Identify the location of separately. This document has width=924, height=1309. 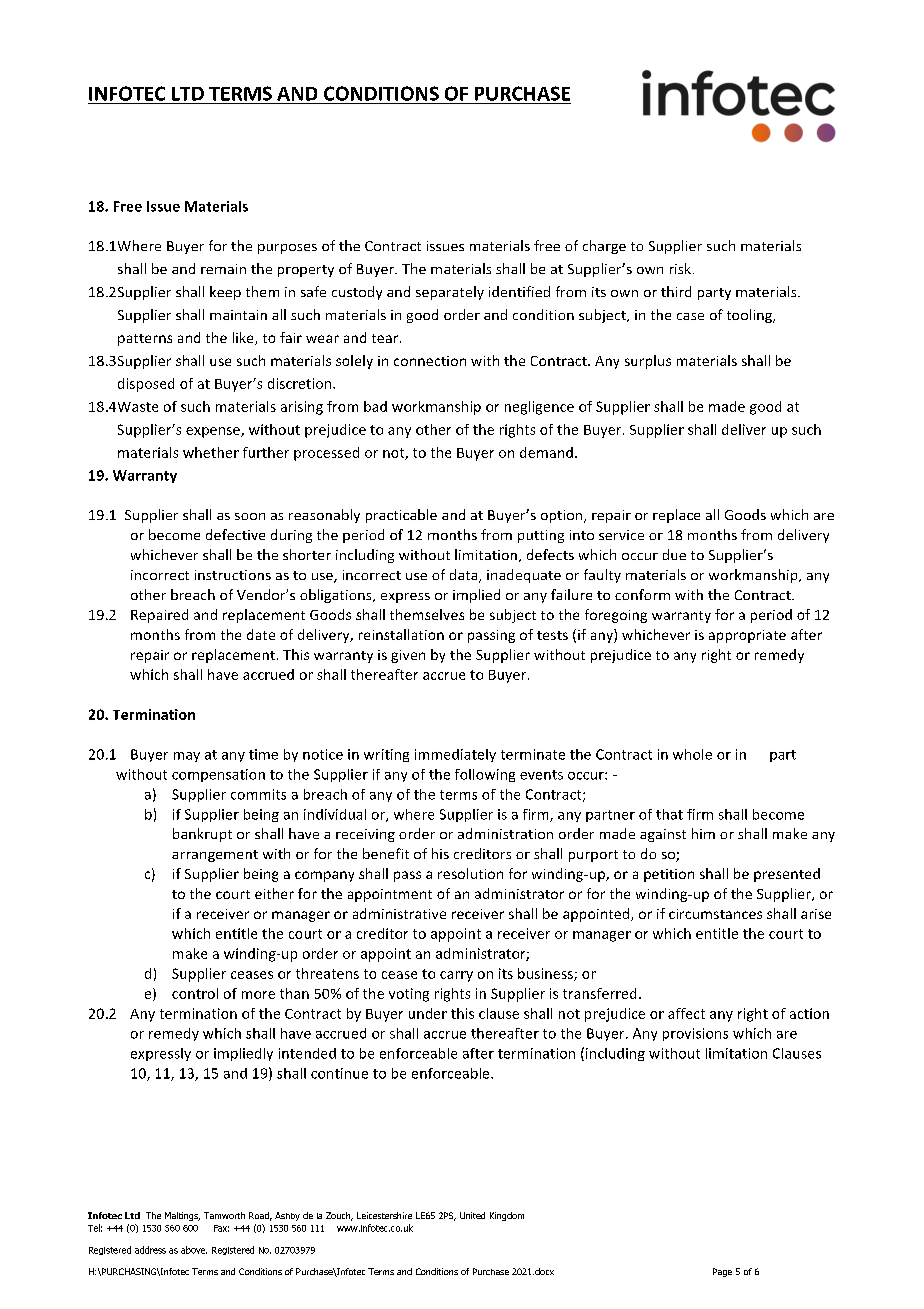
(450, 293).
